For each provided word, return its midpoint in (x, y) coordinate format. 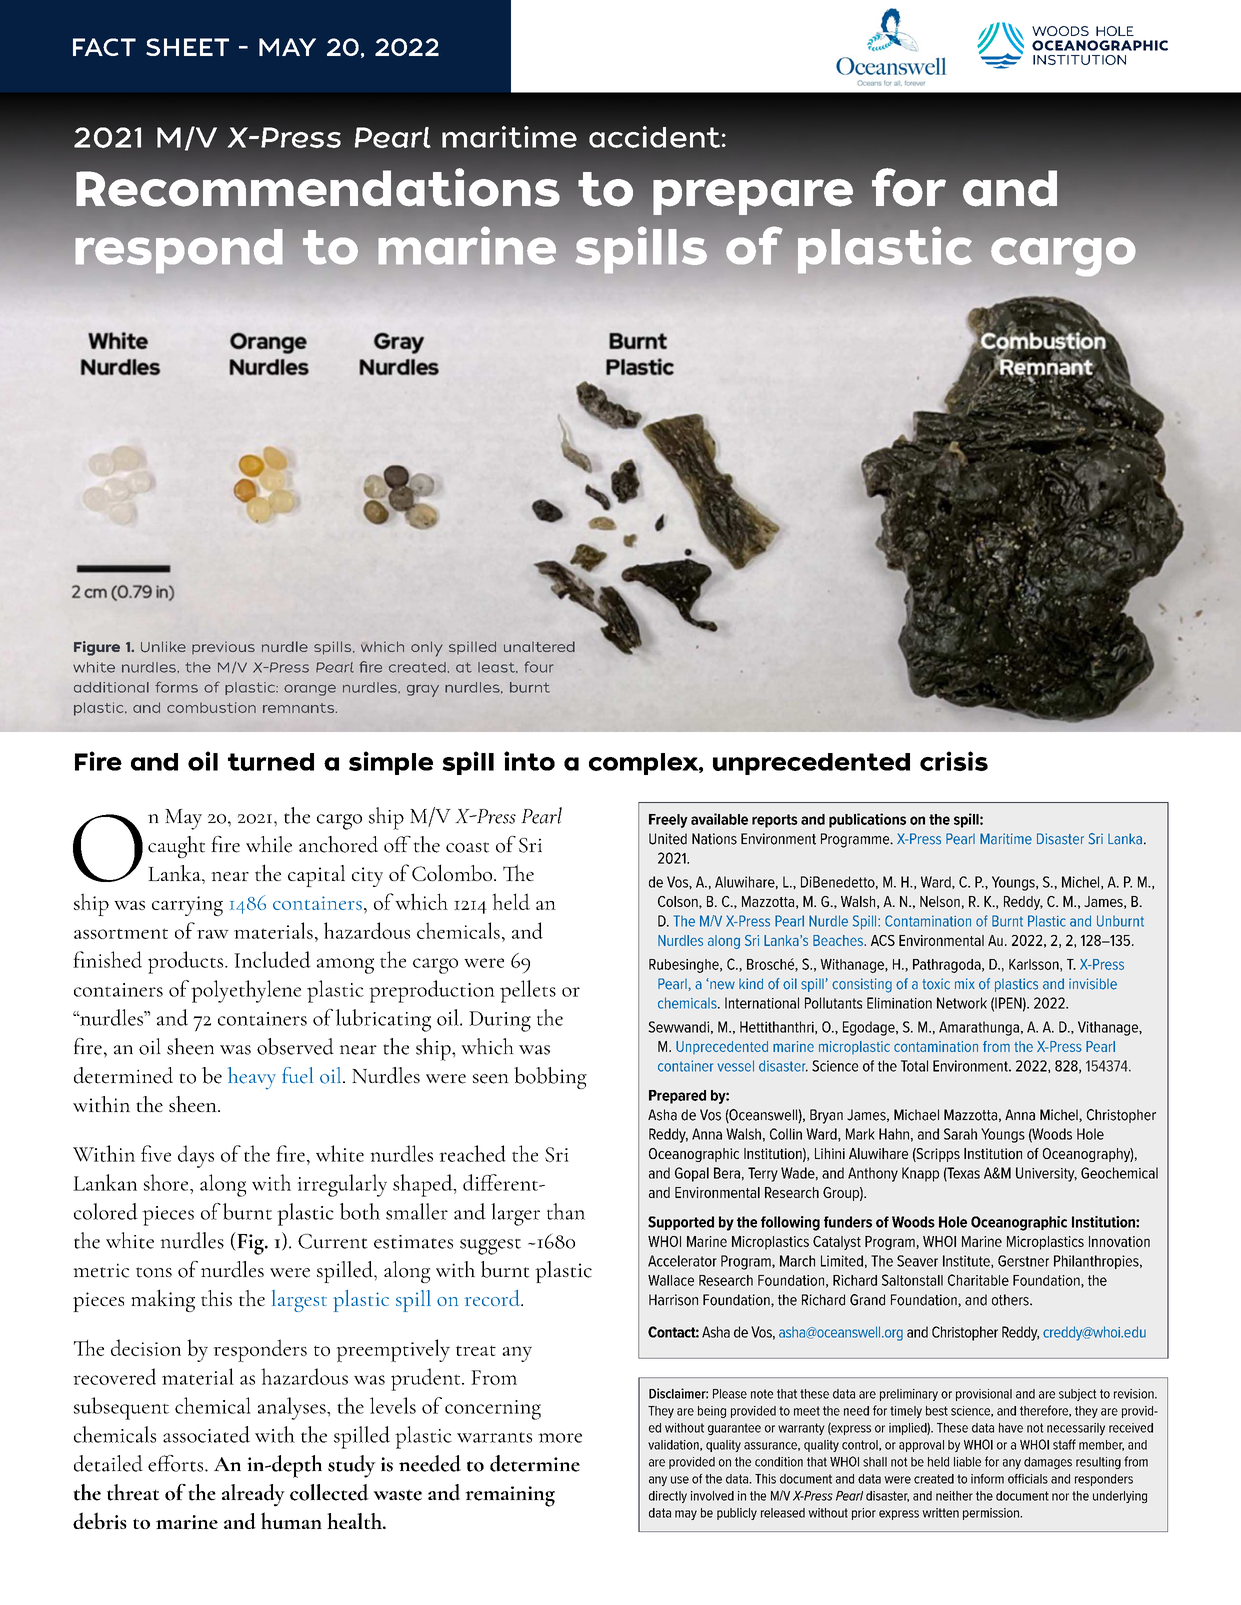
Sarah (960, 1134)
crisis (954, 761)
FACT (104, 47)
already (253, 1495)
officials (1028, 1479)
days (196, 1156)
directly (668, 1497)
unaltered (539, 646)
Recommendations (318, 187)
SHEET (187, 47)
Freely (668, 821)
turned (271, 762)
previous (223, 648)
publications (867, 820)
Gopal (692, 1174)
